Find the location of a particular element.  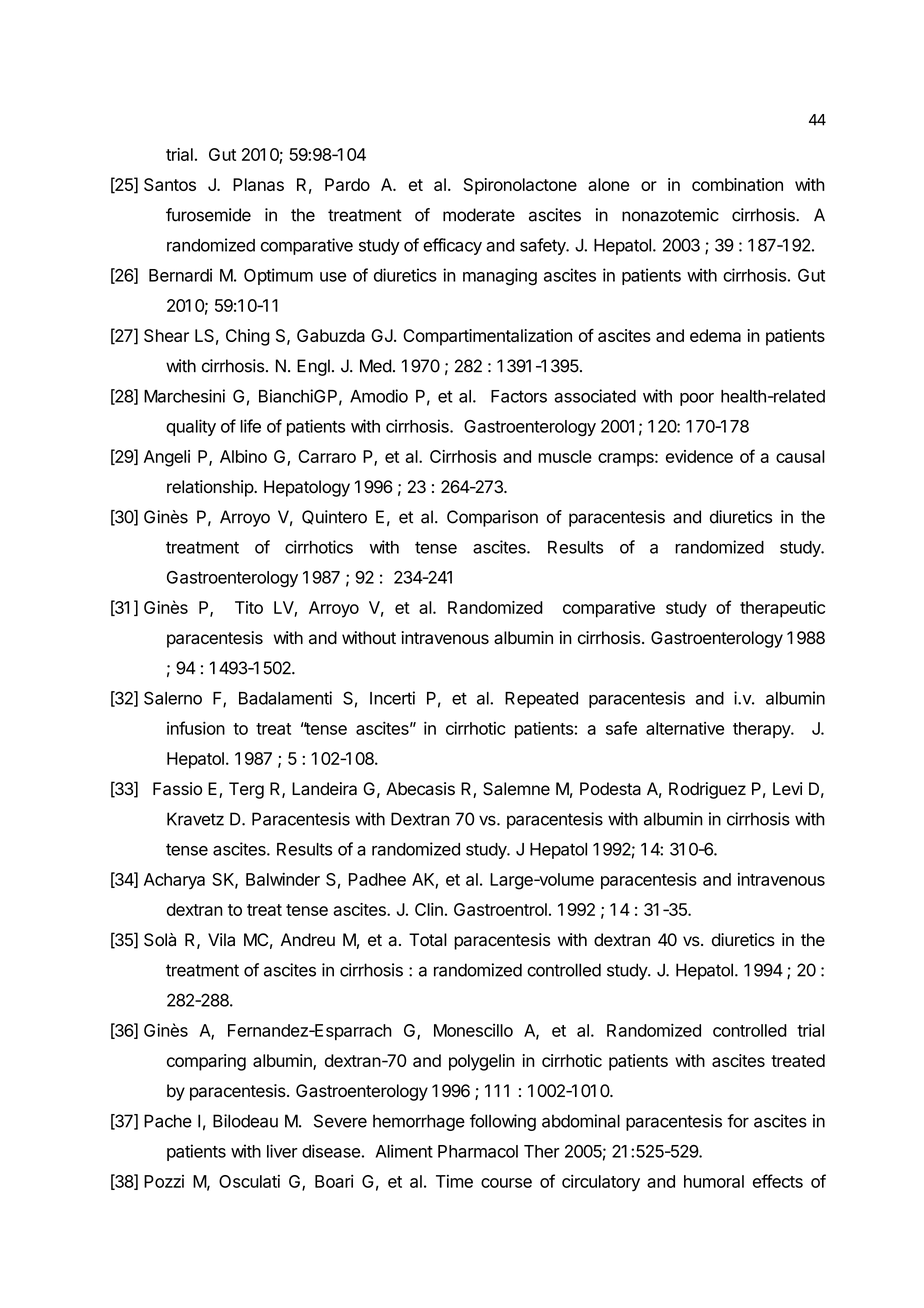

liver is located at coordinates (282, 1151).
